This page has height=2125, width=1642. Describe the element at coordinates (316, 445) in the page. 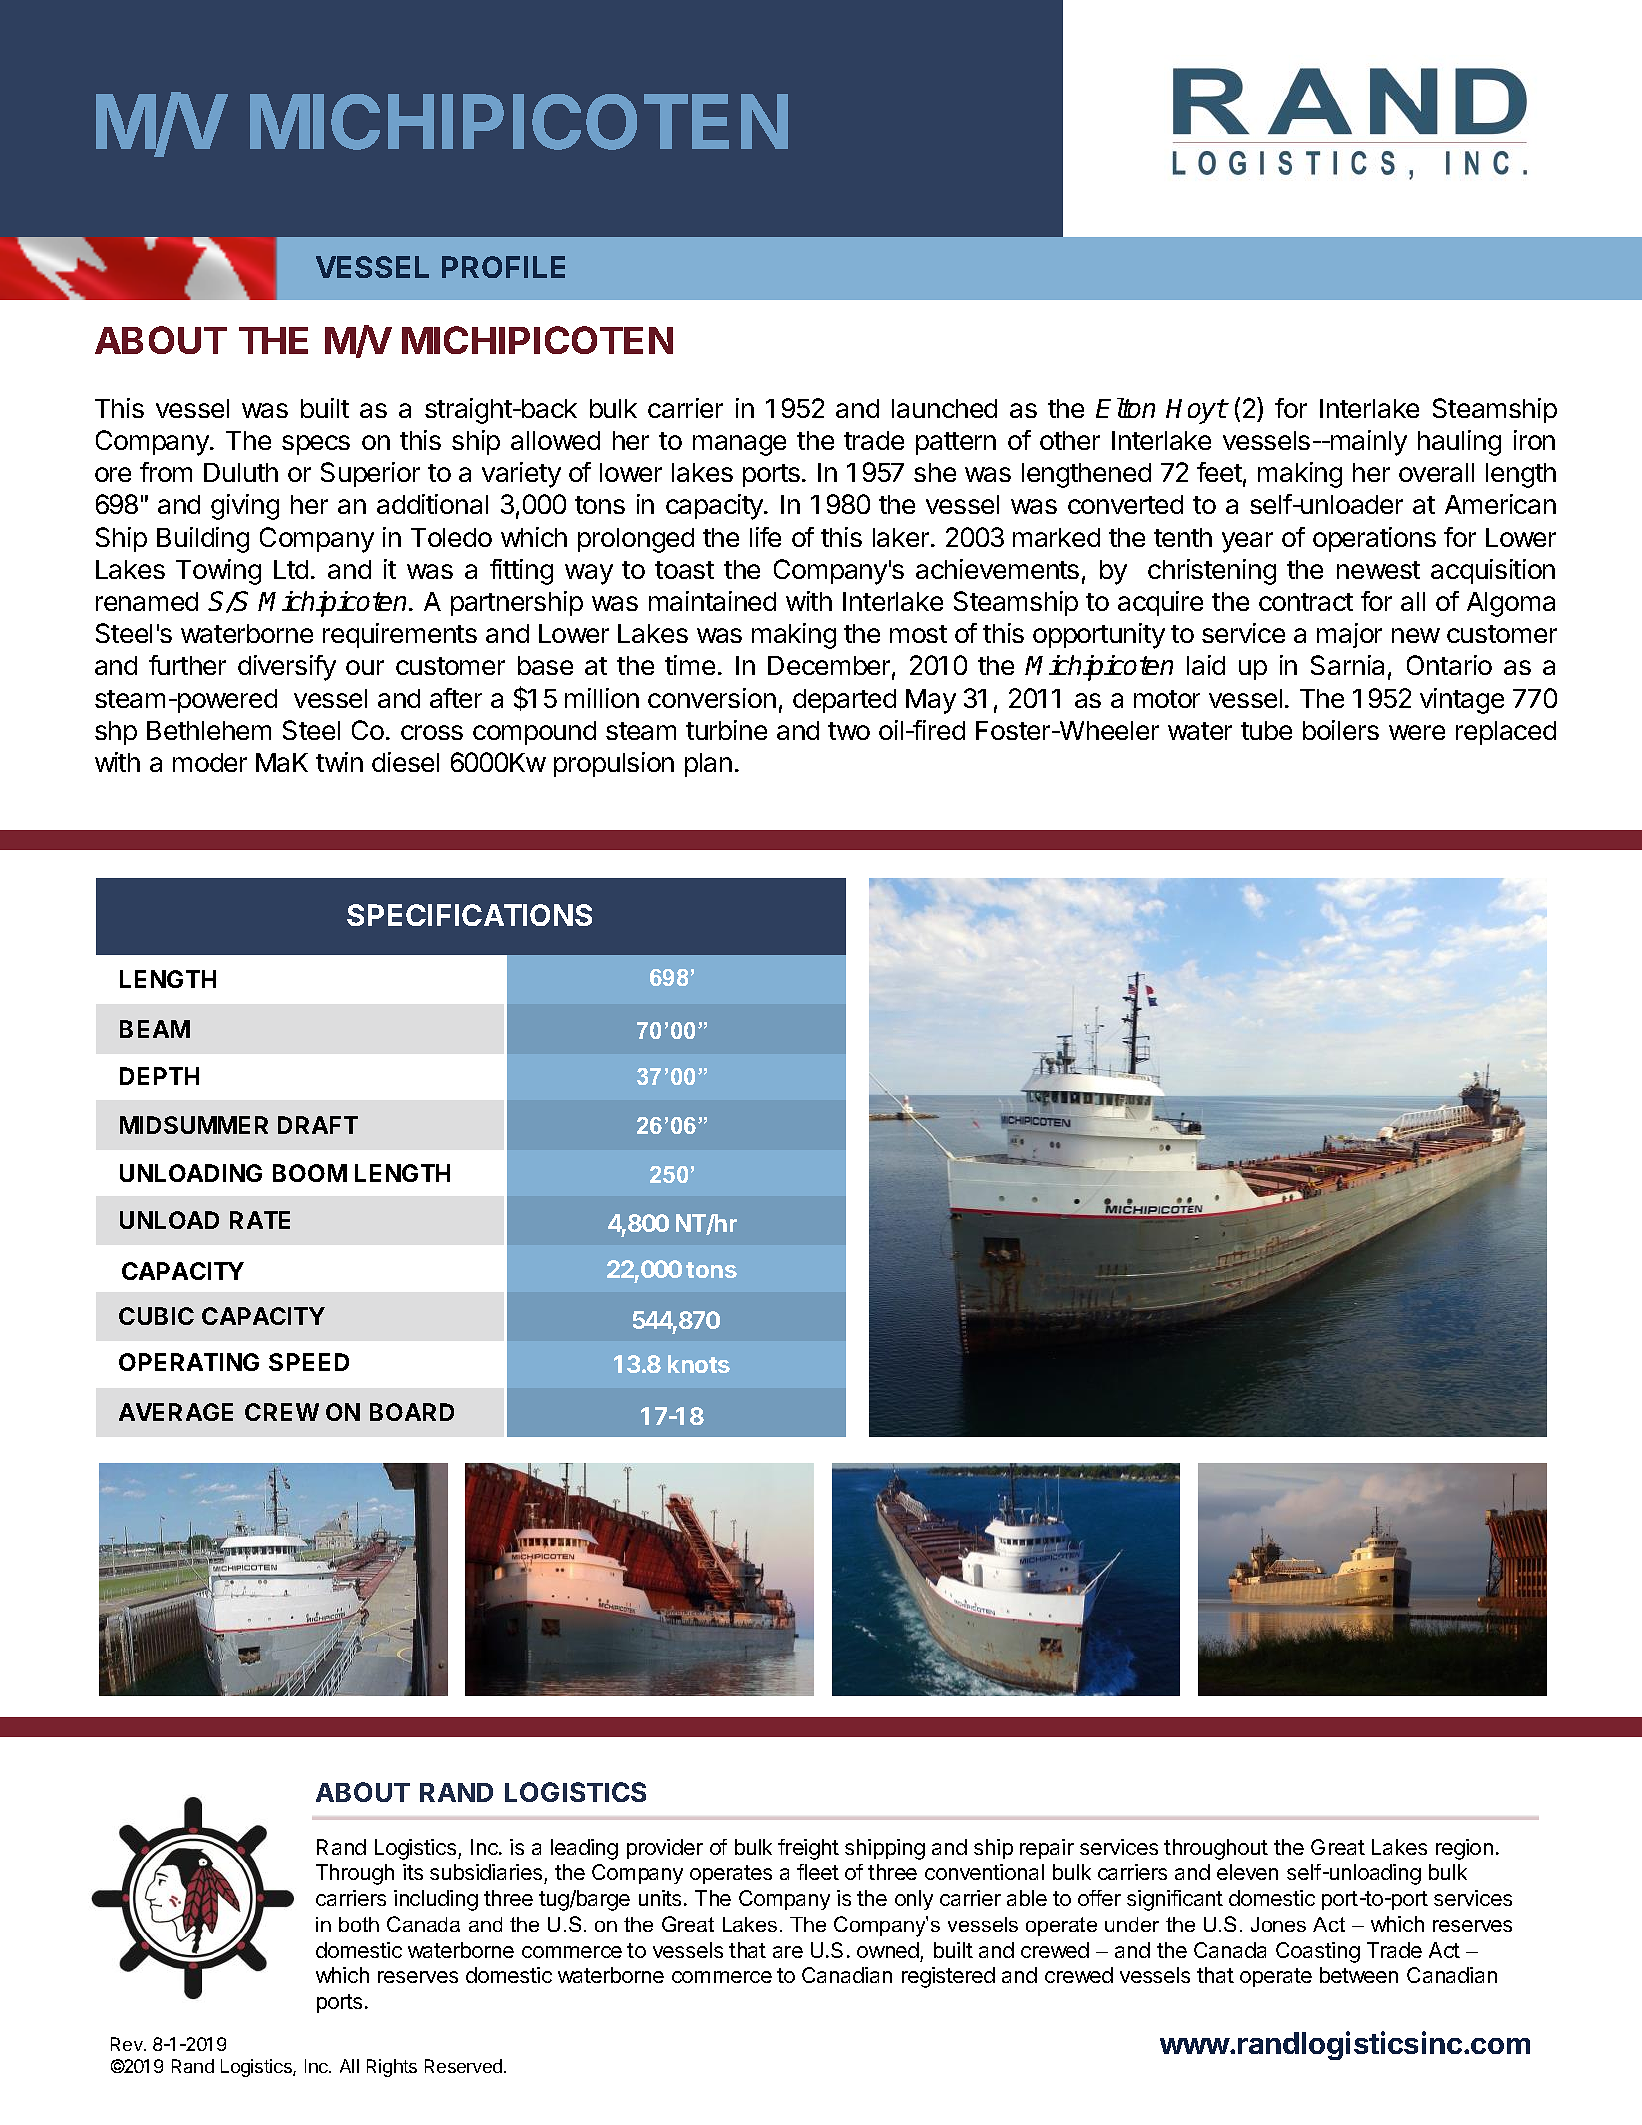

I see `specs` at that location.
